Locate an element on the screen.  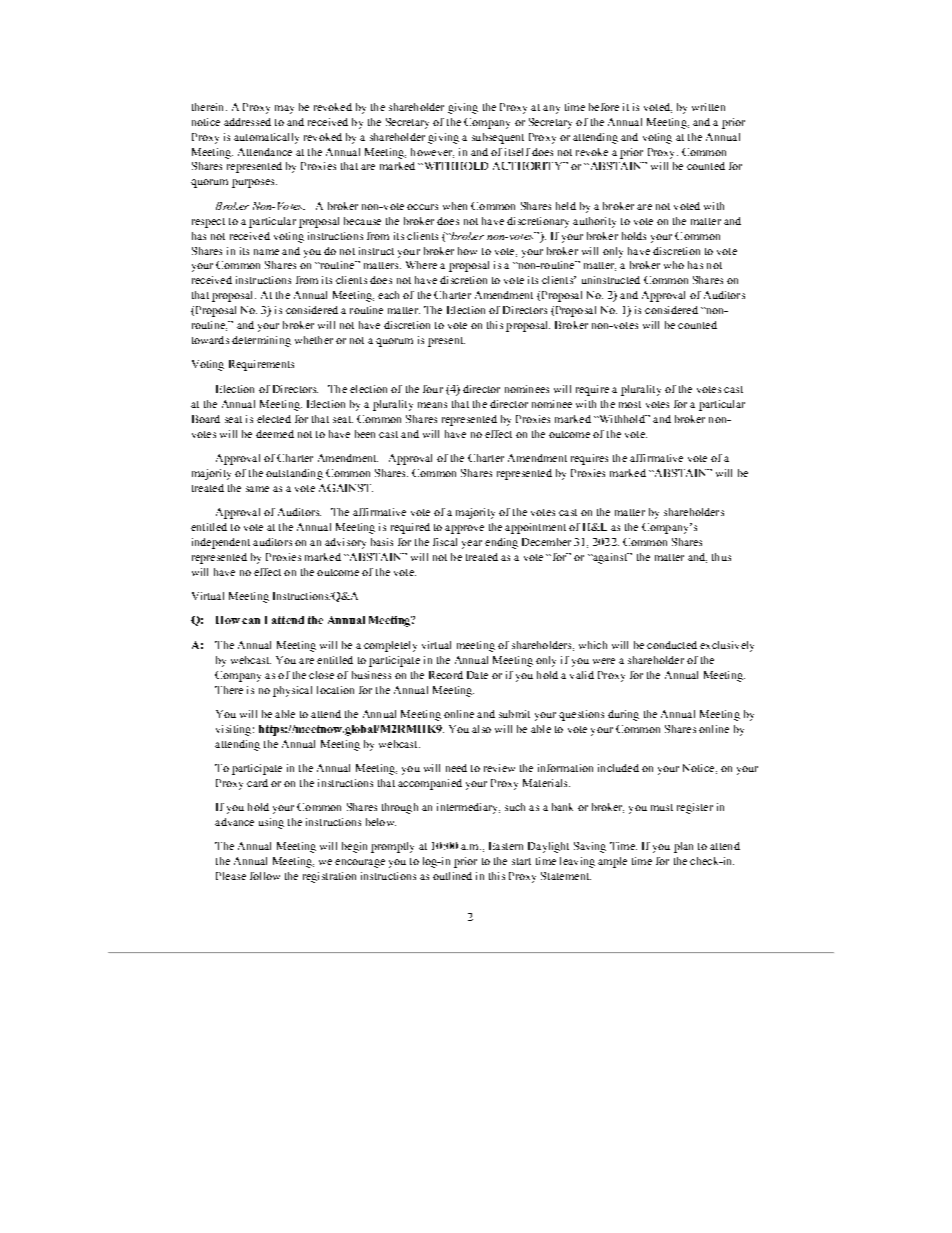
written is located at coordinates (708, 107).
